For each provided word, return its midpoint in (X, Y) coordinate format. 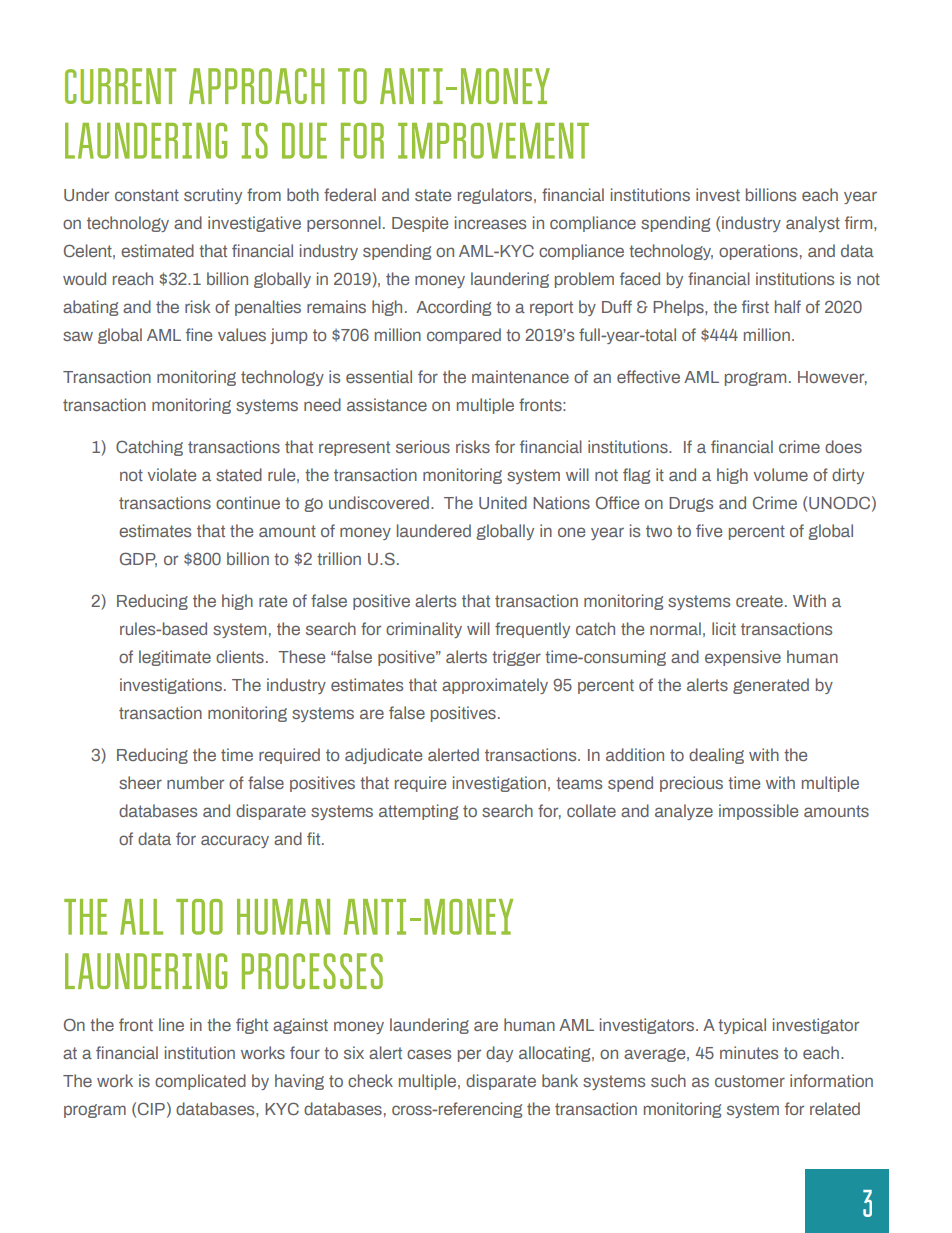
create (759, 601)
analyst (813, 224)
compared (464, 336)
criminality (424, 630)
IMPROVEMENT (493, 141)
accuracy (235, 841)
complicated (200, 1082)
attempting (418, 812)
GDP (138, 559)
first (755, 306)
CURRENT (120, 86)
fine (199, 334)
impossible (758, 812)
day (499, 1054)
